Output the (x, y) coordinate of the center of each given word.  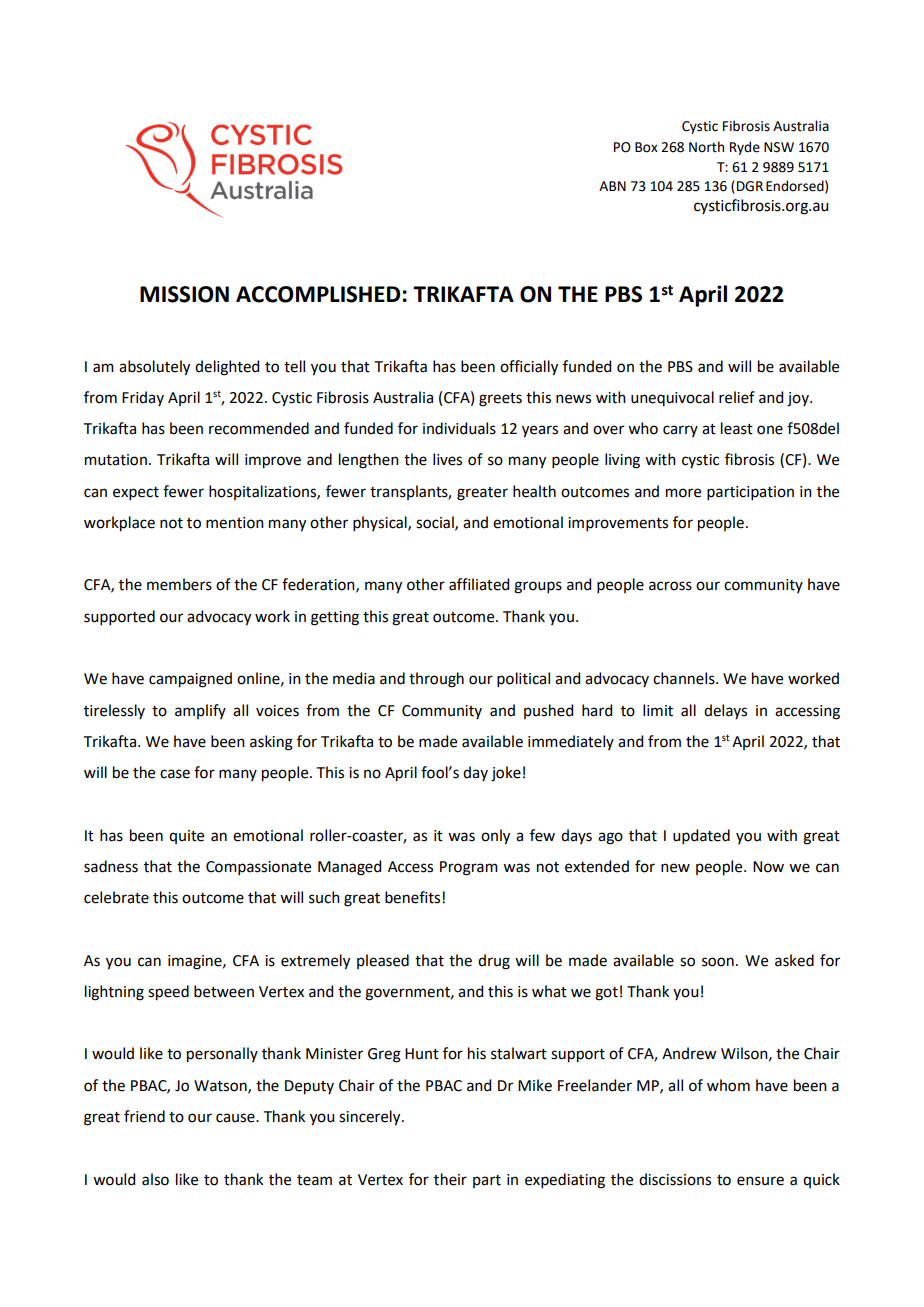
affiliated (479, 584)
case (175, 774)
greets (500, 400)
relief (737, 397)
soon (718, 962)
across (670, 586)
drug (494, 962)
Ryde (745, 148)
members (179, 584)
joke (506, 774)
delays (725, 711)
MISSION (184, 294)
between (224, 991)
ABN (612, 186)
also (155, 1179)
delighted (227, 368)
